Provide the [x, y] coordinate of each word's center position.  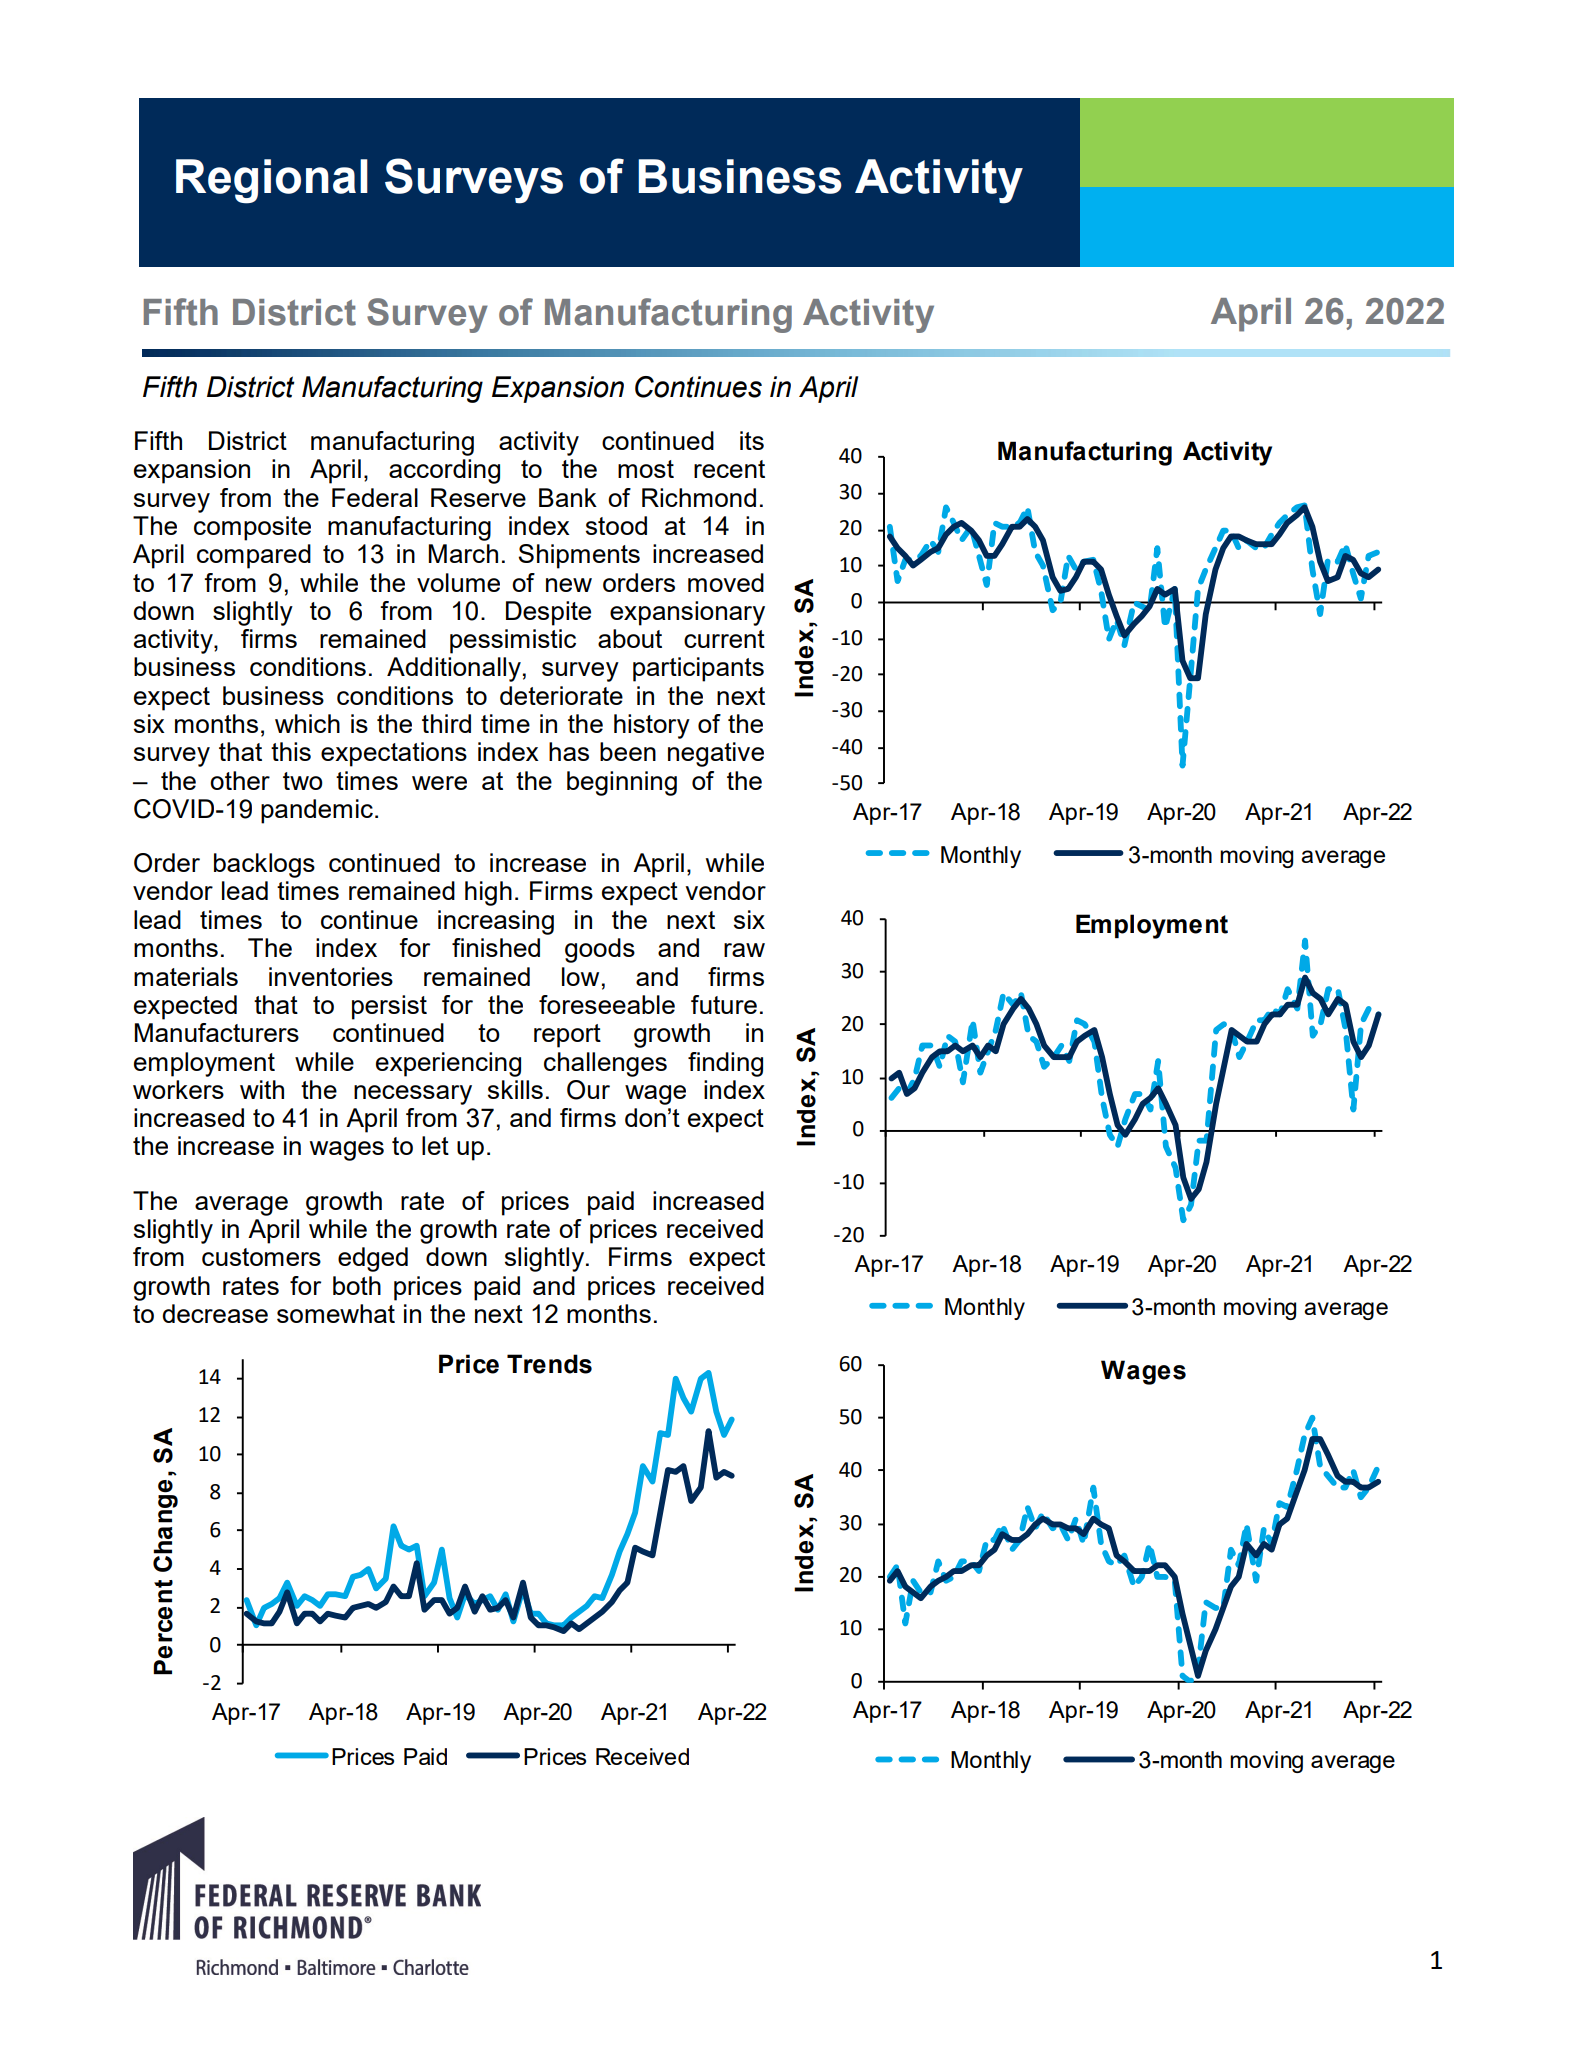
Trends [549, 1364]
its [752, 440]
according [444, 471]
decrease [215, 1313]
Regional [272, 181]
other [240, 780]
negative [716, 754]
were [439, 783]
